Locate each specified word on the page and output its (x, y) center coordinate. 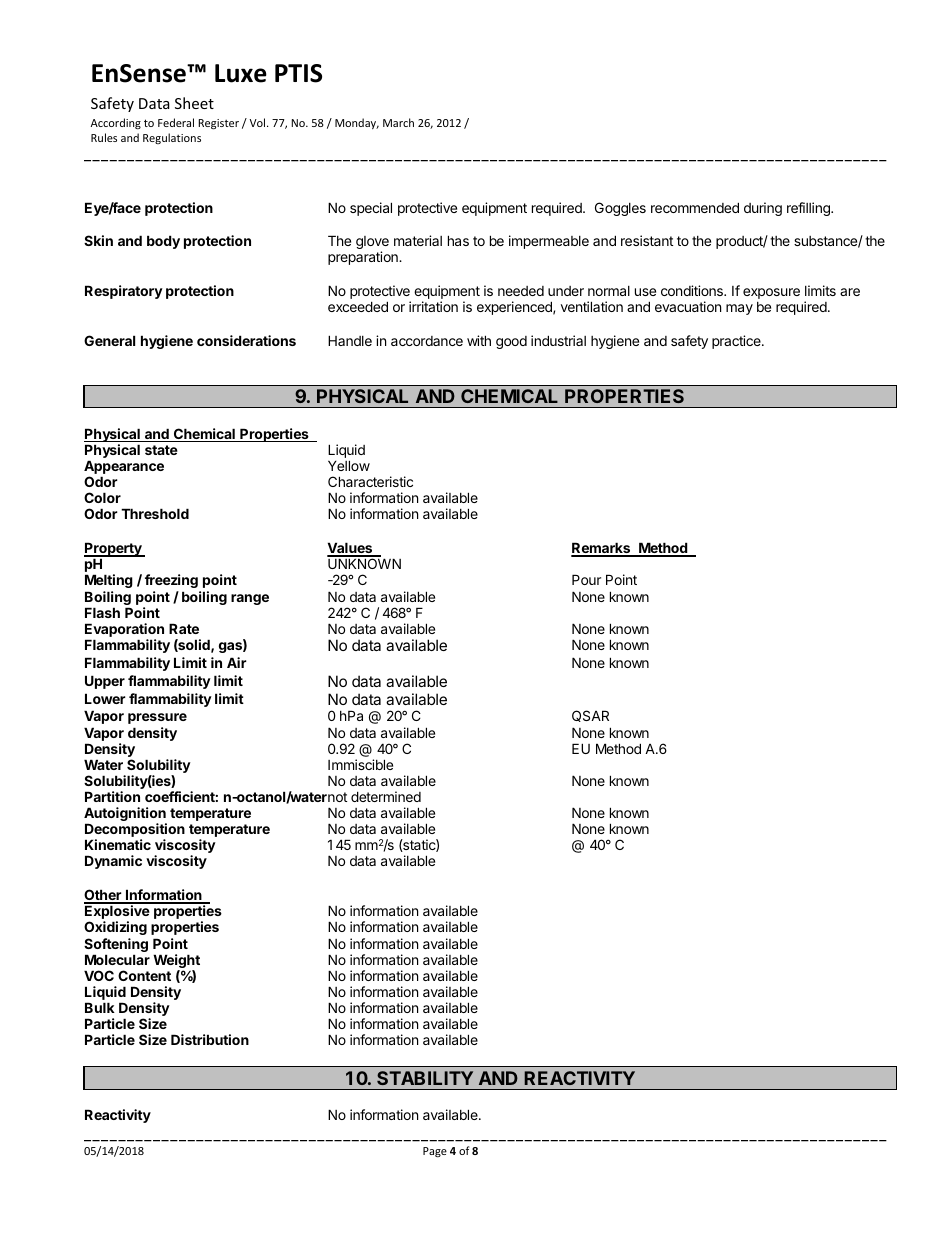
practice (737, 342)
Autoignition (125, 815)
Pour (586, 579)
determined (386, 796)
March (398, 122)
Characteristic (370, 481)
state (161, 450)
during (763, 209)
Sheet (194, 103)
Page (435, 1152)
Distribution (210, 1039)
